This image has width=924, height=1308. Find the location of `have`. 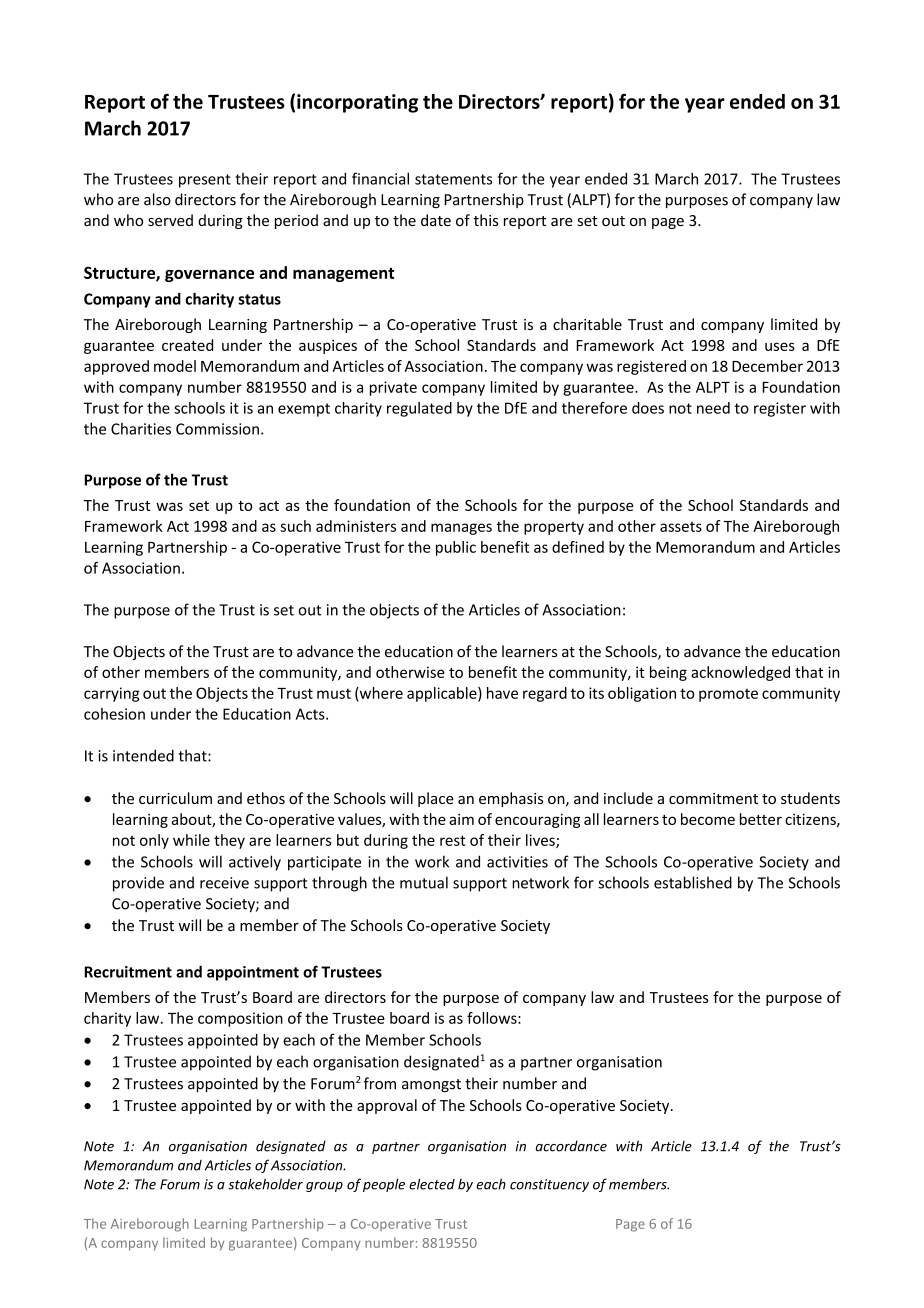

have is located at coordinates (502, 693).
